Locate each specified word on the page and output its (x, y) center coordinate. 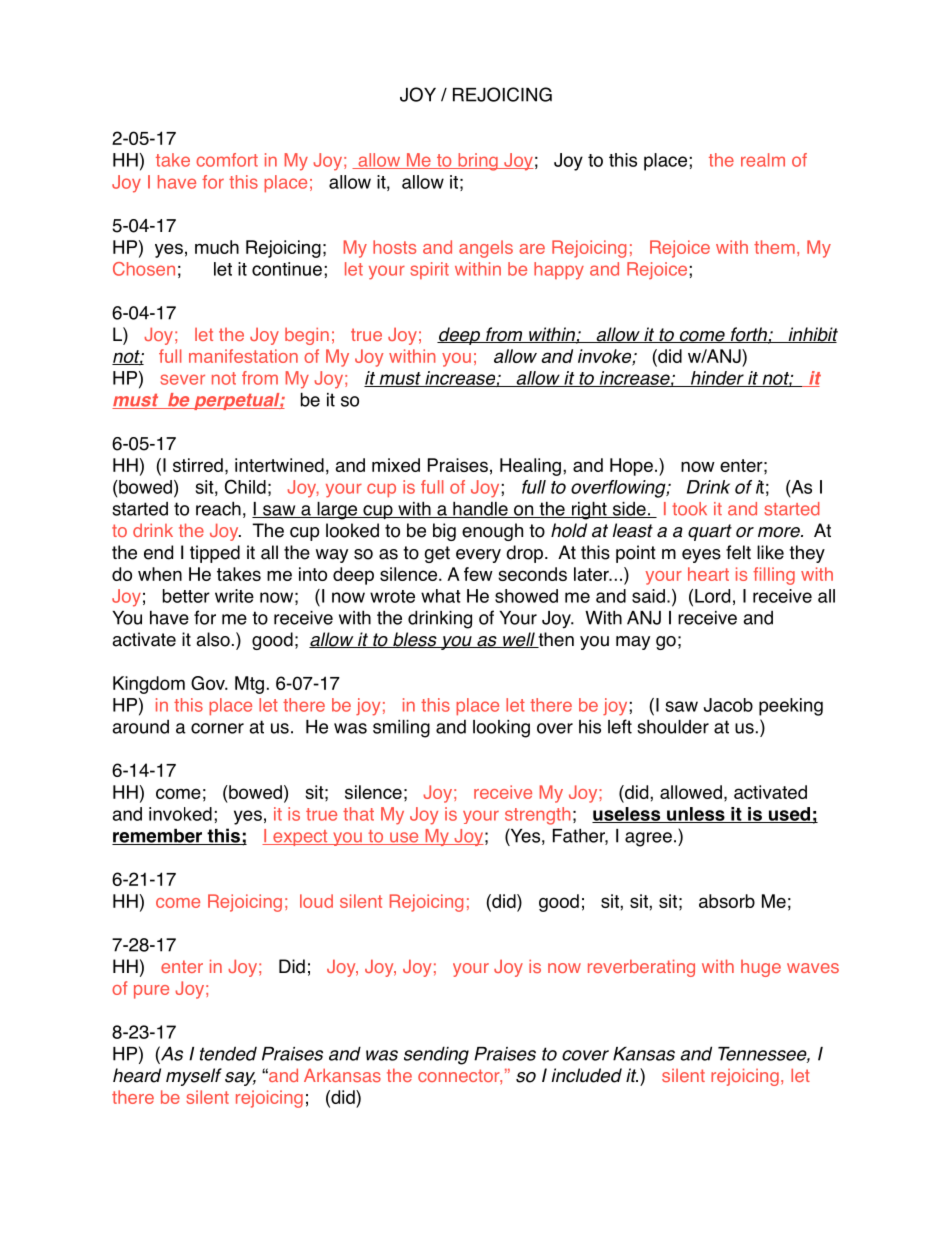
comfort (227, 160)
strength (538, 816)
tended (228, 1053)
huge (761, 968)
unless (696, 815)
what (441, 596)
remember (158, 837)
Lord (712, 596)
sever (182, 379)
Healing (530, 467)
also (213, 639)
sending (436, 1055)
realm (763, 160)
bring (478, 162)
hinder (717, 379)
